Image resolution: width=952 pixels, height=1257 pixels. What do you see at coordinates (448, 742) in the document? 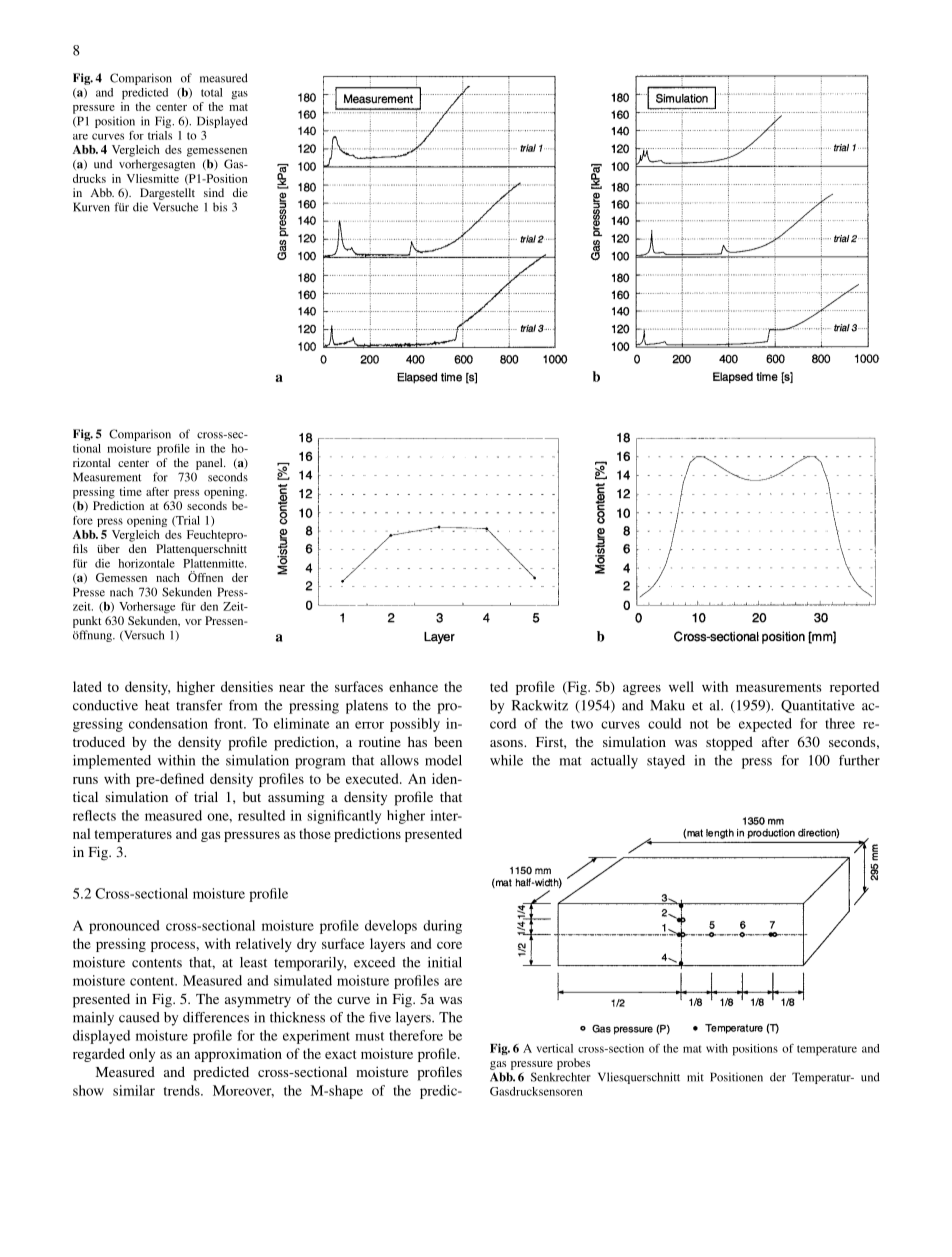
I see `been` at bounding box center [448, 742].
